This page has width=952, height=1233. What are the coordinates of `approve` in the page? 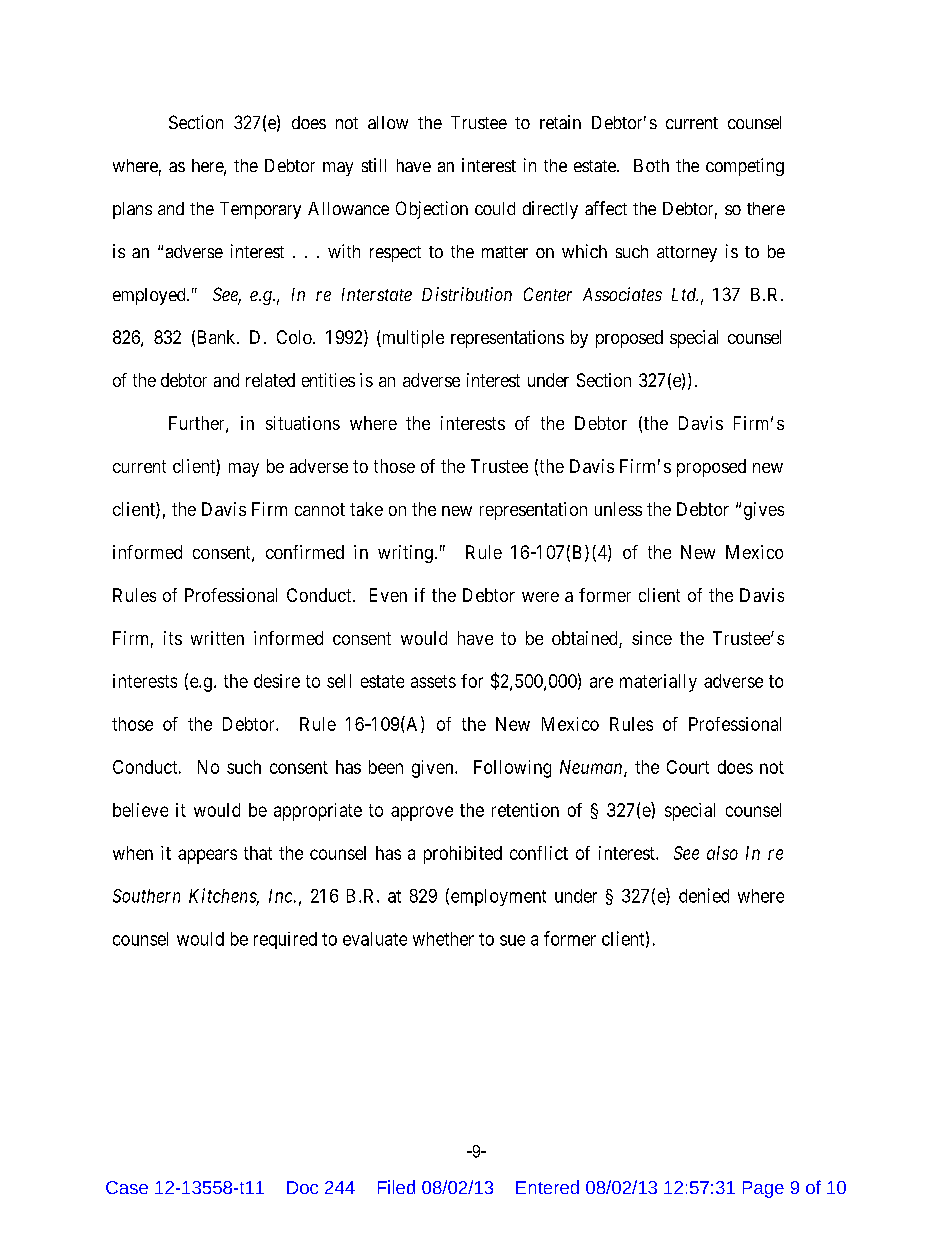 It's located at (422, 813).
